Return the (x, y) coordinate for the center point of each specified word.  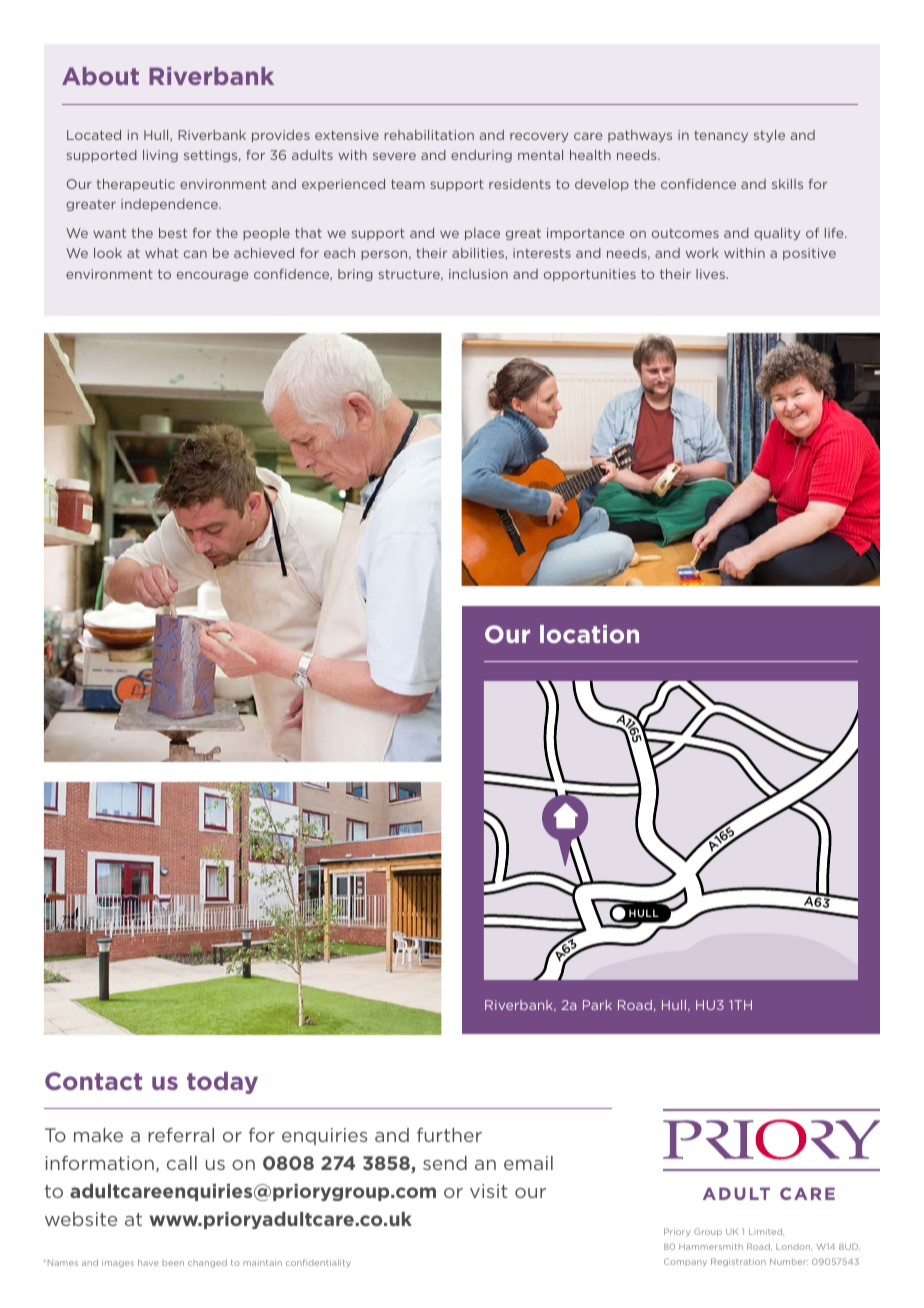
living (160, 156)
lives (711, 274)
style (769, 136)
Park (597, 1005)
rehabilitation (429, 135)
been (173, 1263)
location (589, 634)
